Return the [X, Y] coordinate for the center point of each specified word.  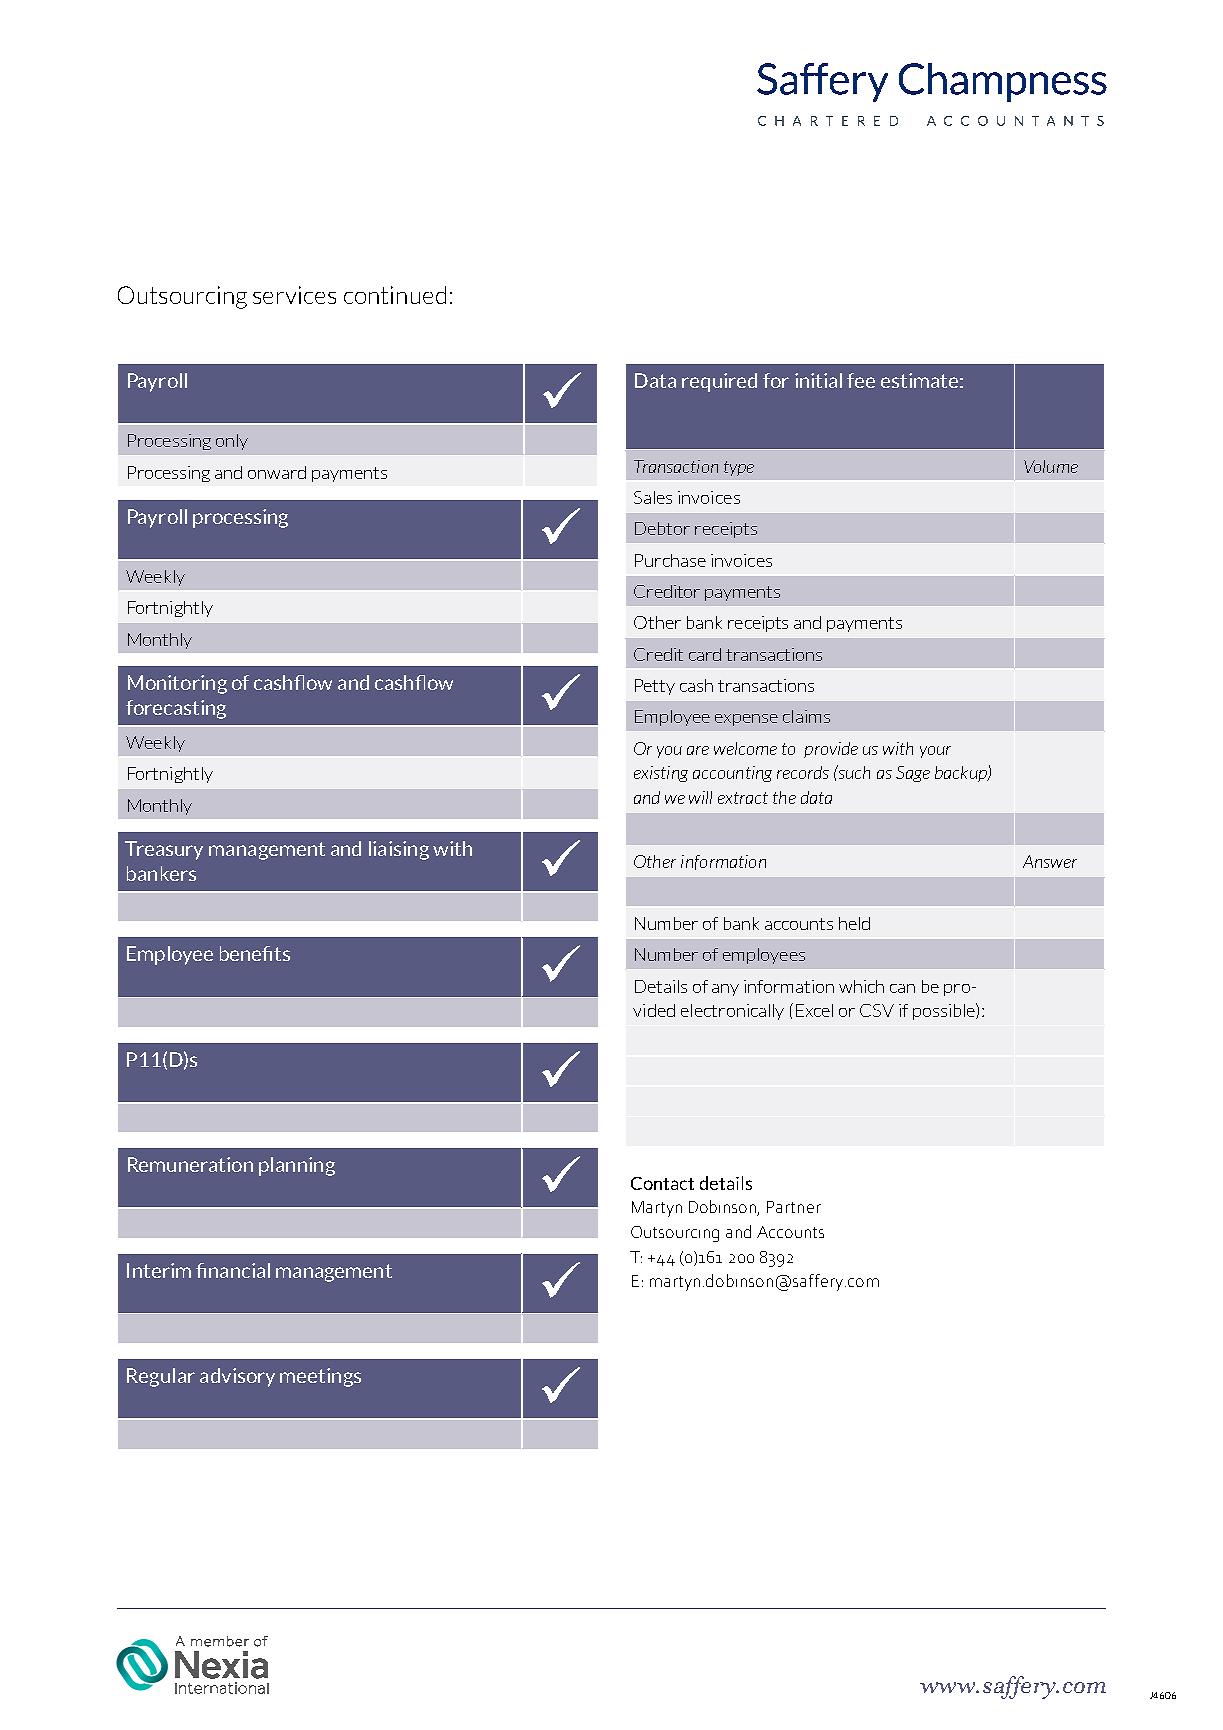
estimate [919, 380]
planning [297, 1166]
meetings [320, 1377]
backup [962, 774]
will [700, 797]
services [294, 295]
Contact [662, 1183]
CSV [877, 1010]
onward [277, 472]
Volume [1051, 466]
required [719, 382]
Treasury [164, 850]
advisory [237, 1377]
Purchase [670, 560]
